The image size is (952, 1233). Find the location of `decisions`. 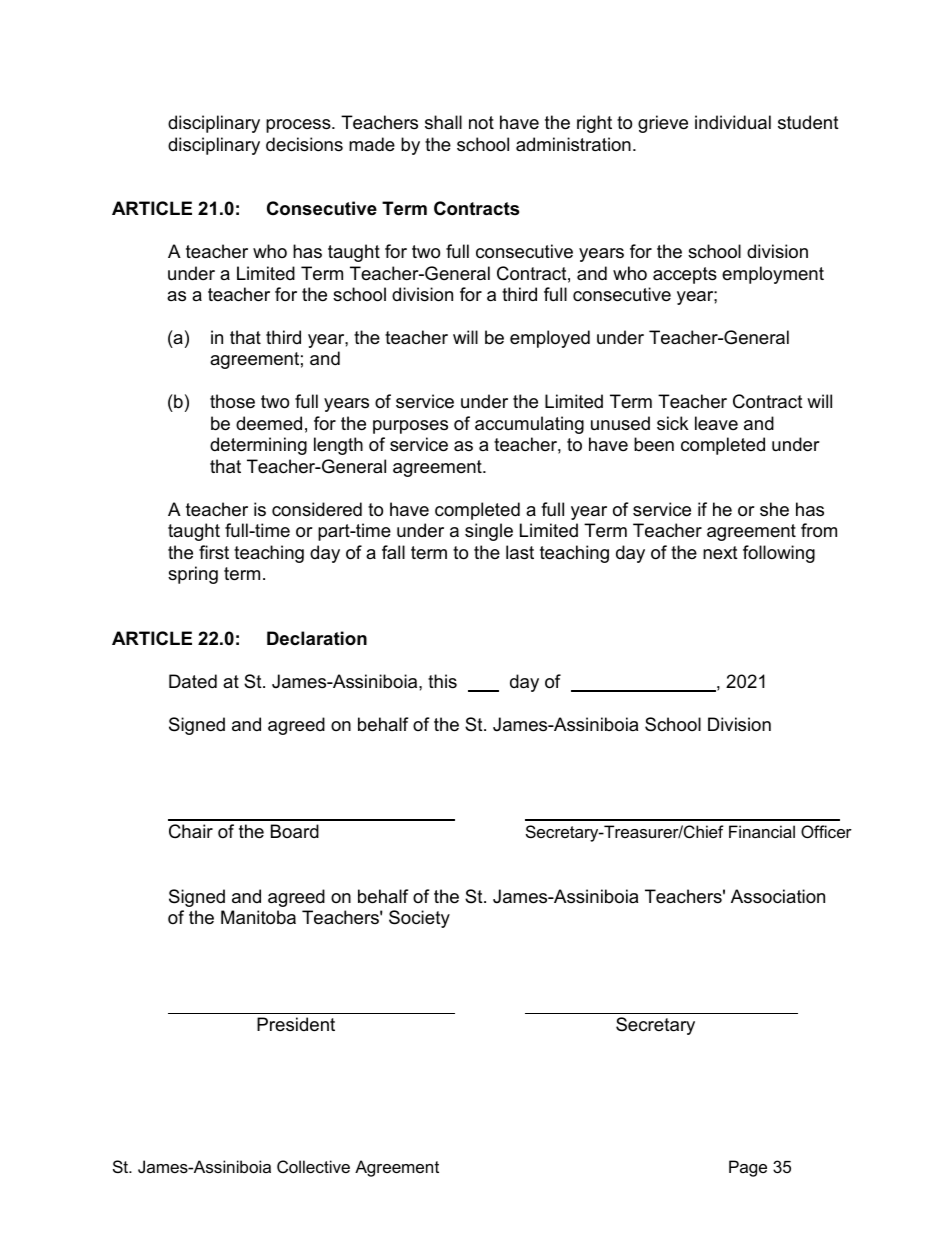

decisions is located at coordinates (304, 144).
